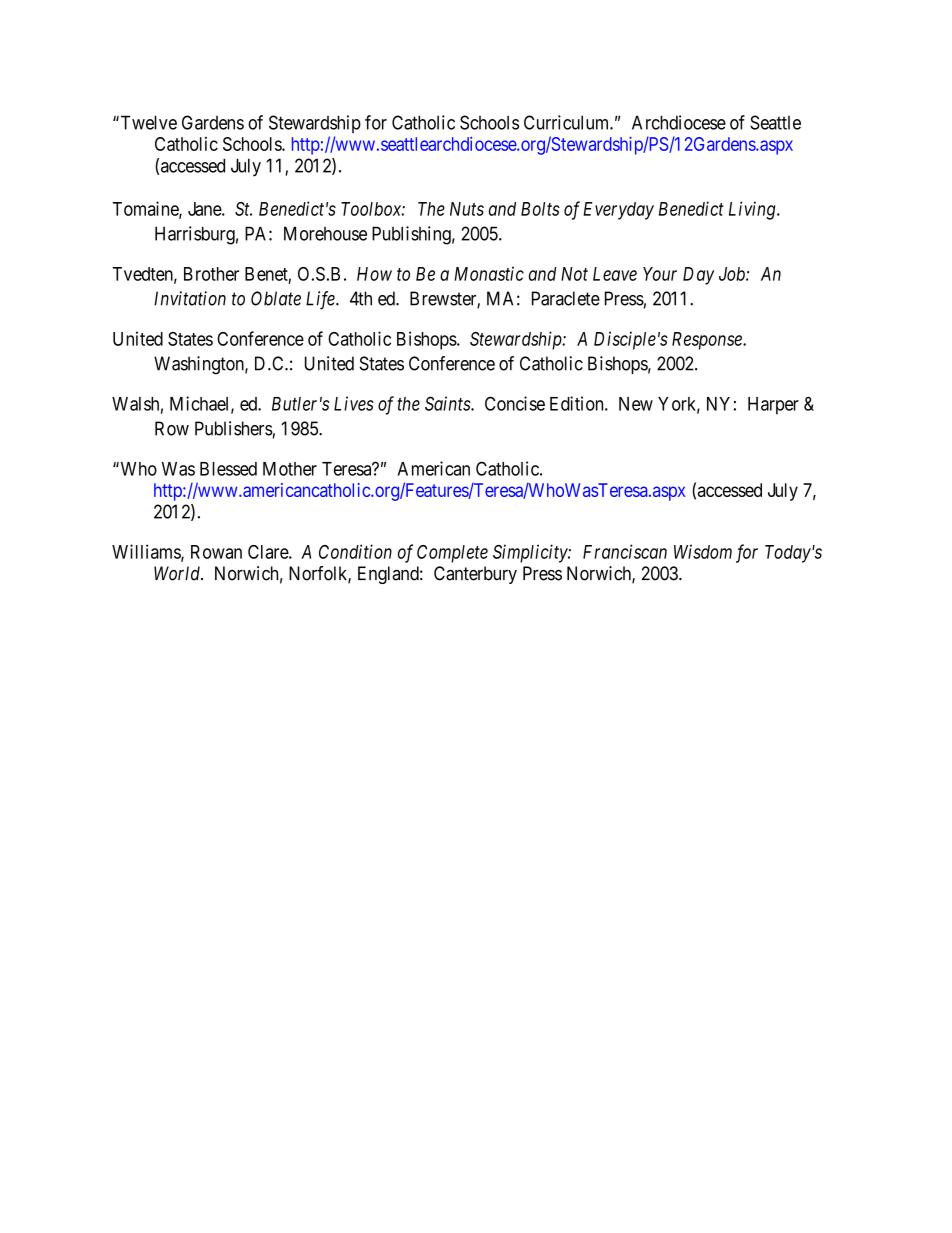 This page has height=1233, width=952. What do you see at coordinates (467, 209) in the page?
I see `Nuts` at bounding box center [467, 209].
